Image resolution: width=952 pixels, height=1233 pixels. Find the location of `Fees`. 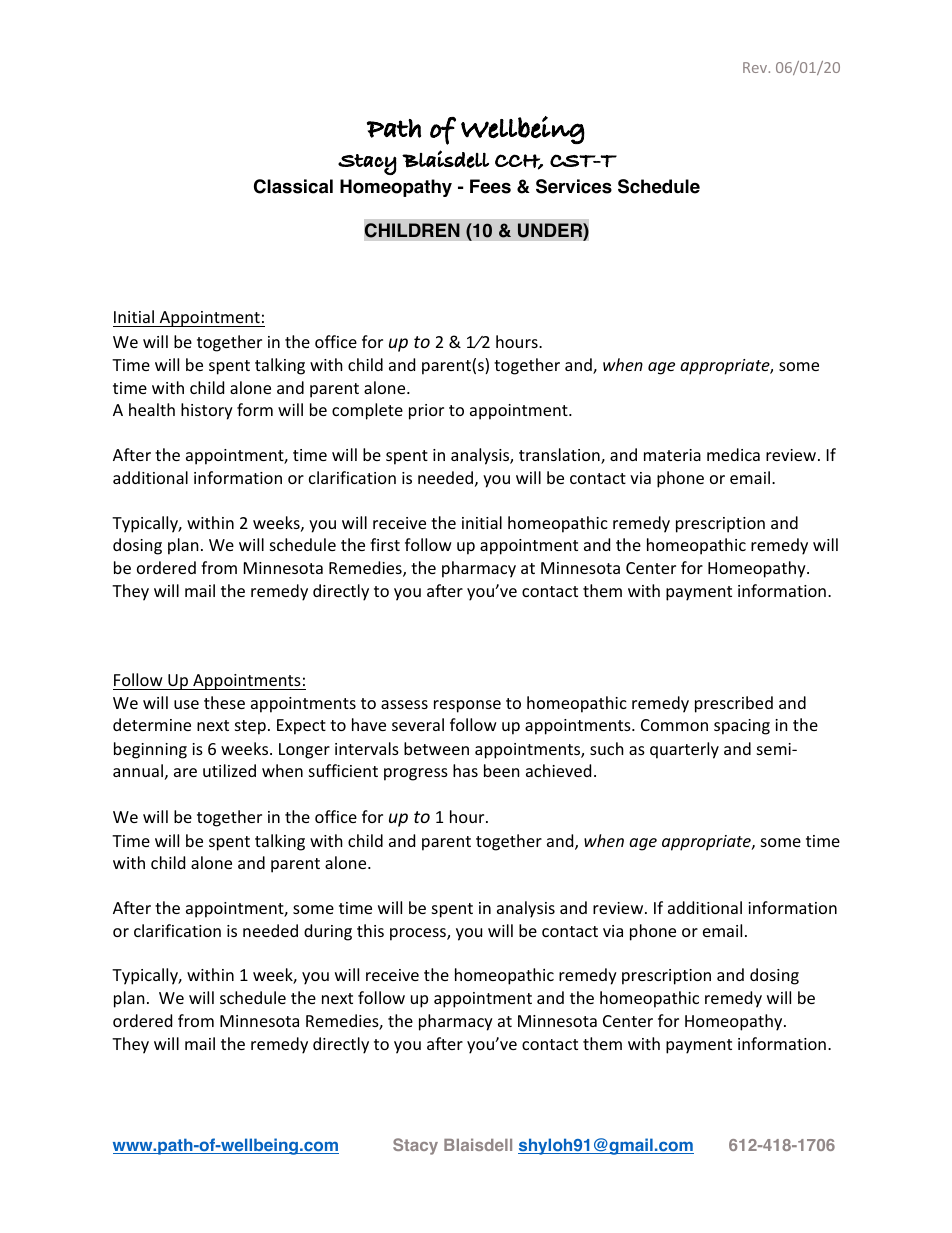

Fees is located at coordinates (490, 186).
